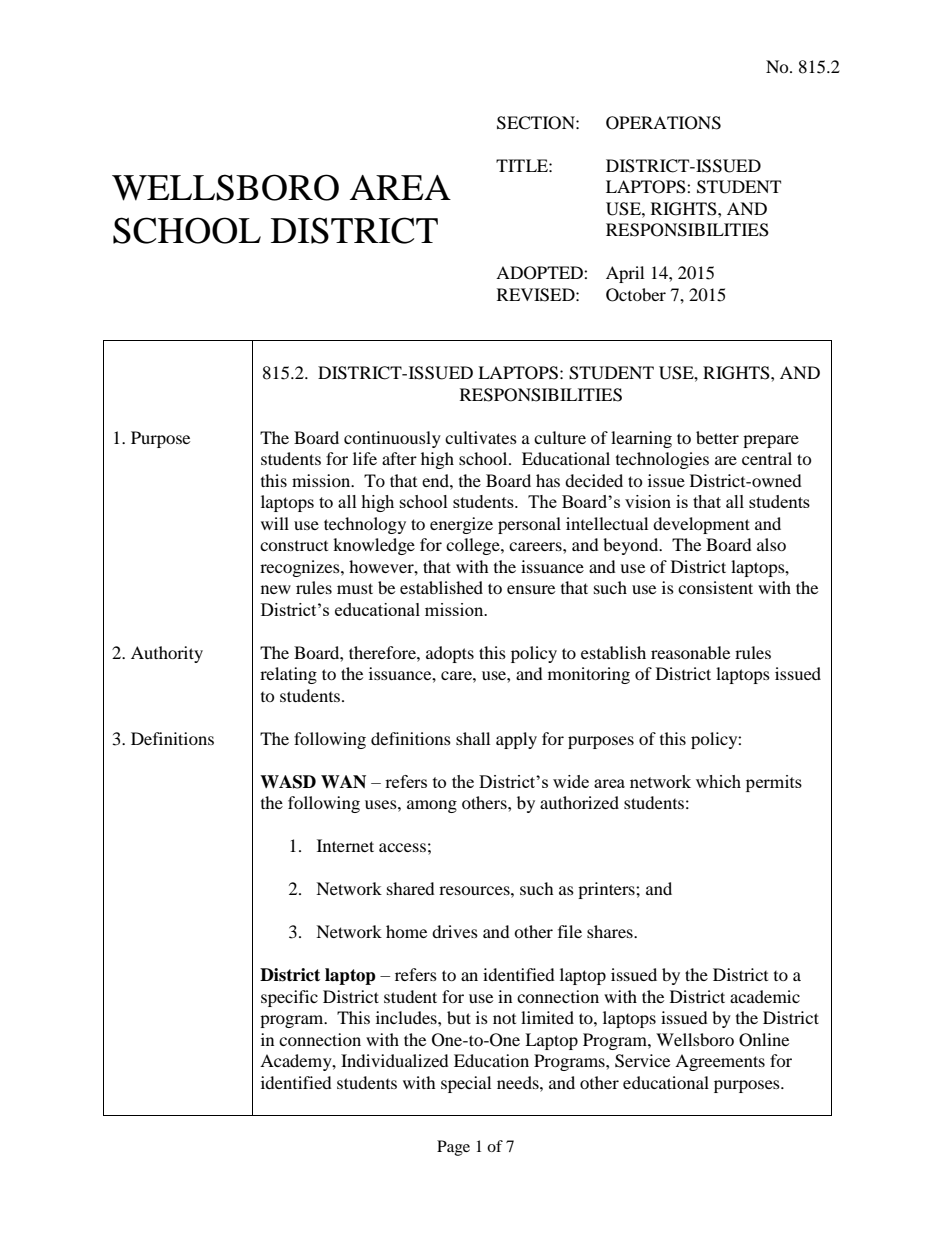 The width and height of the page is (952, 1233). I want to click on new, so click(276, 589).
